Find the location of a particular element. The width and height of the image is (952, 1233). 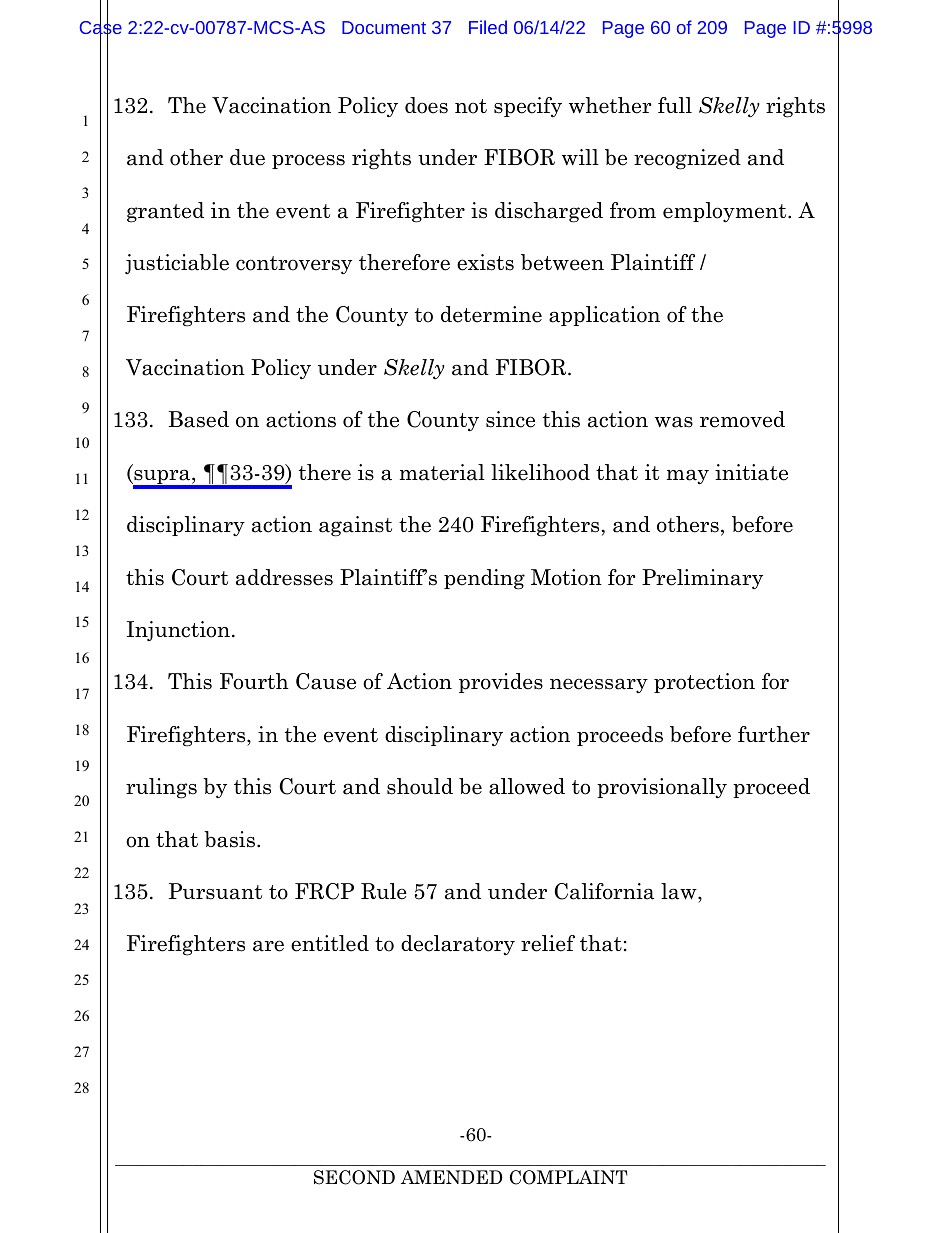

Based is located at coordinates (199, 419).
